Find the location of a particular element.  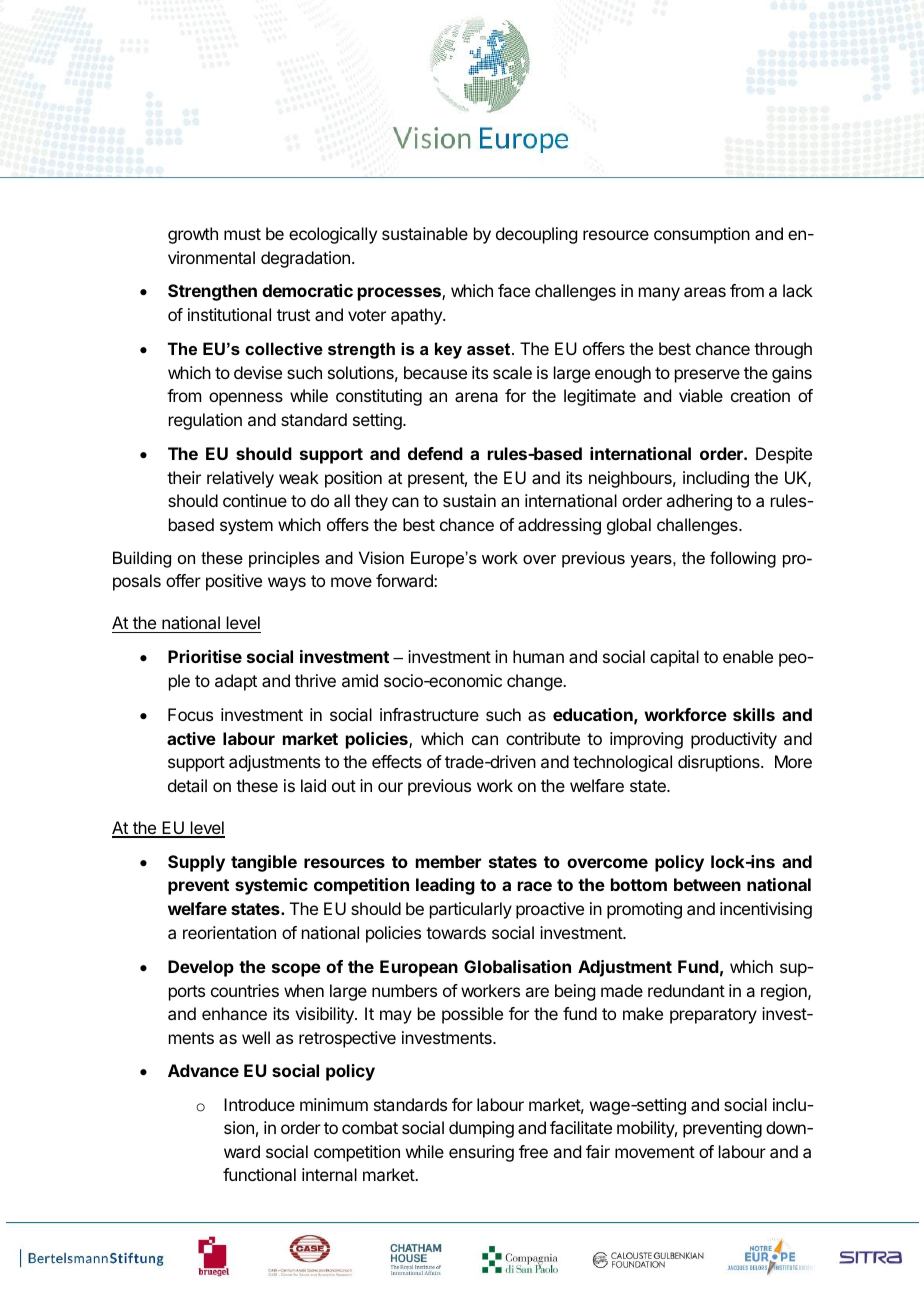

skills is located at coordinates (754, 714).
